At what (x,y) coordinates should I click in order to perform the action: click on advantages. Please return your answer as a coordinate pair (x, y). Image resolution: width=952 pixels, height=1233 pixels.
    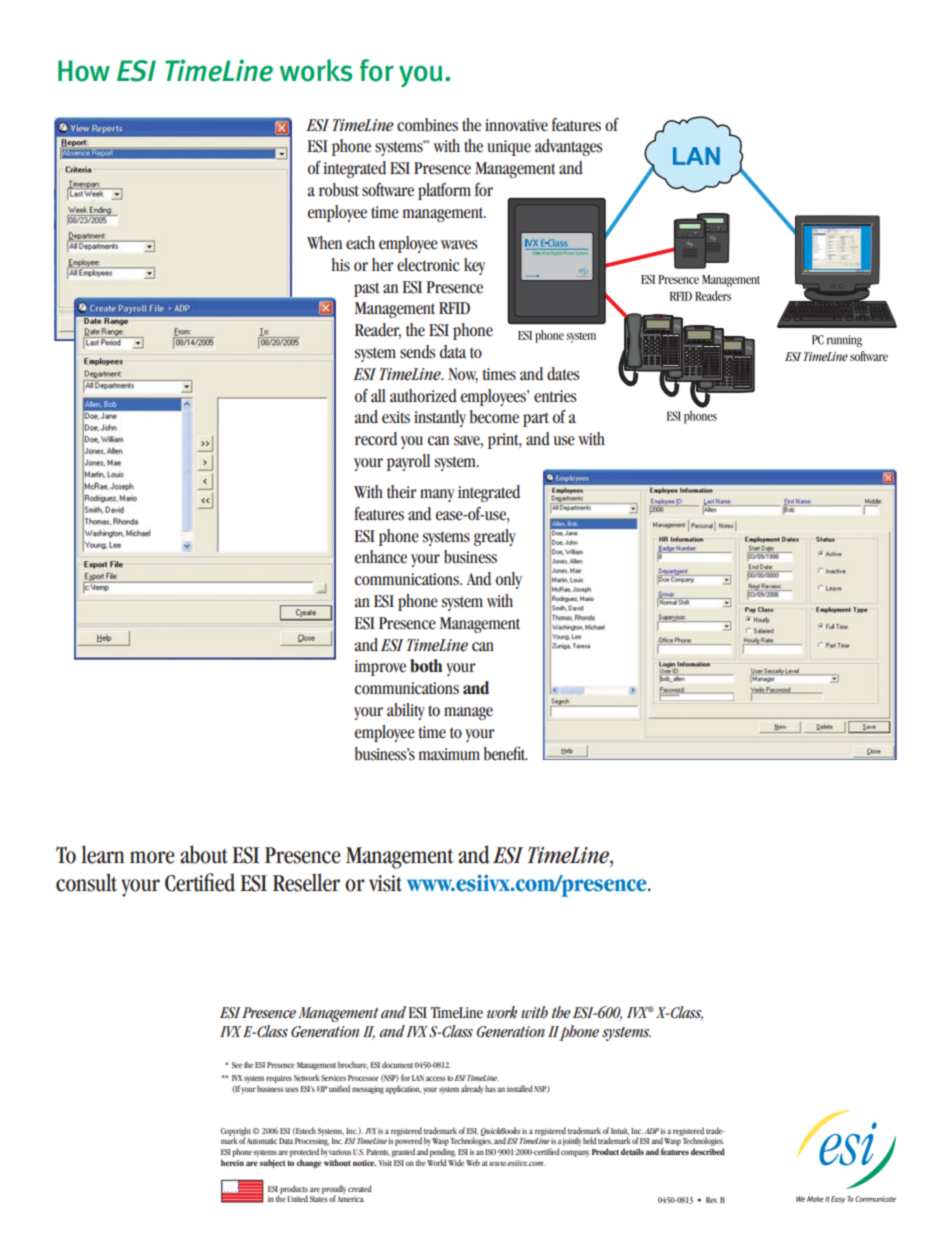
    Looking at the image, I should click on (569, 147).
